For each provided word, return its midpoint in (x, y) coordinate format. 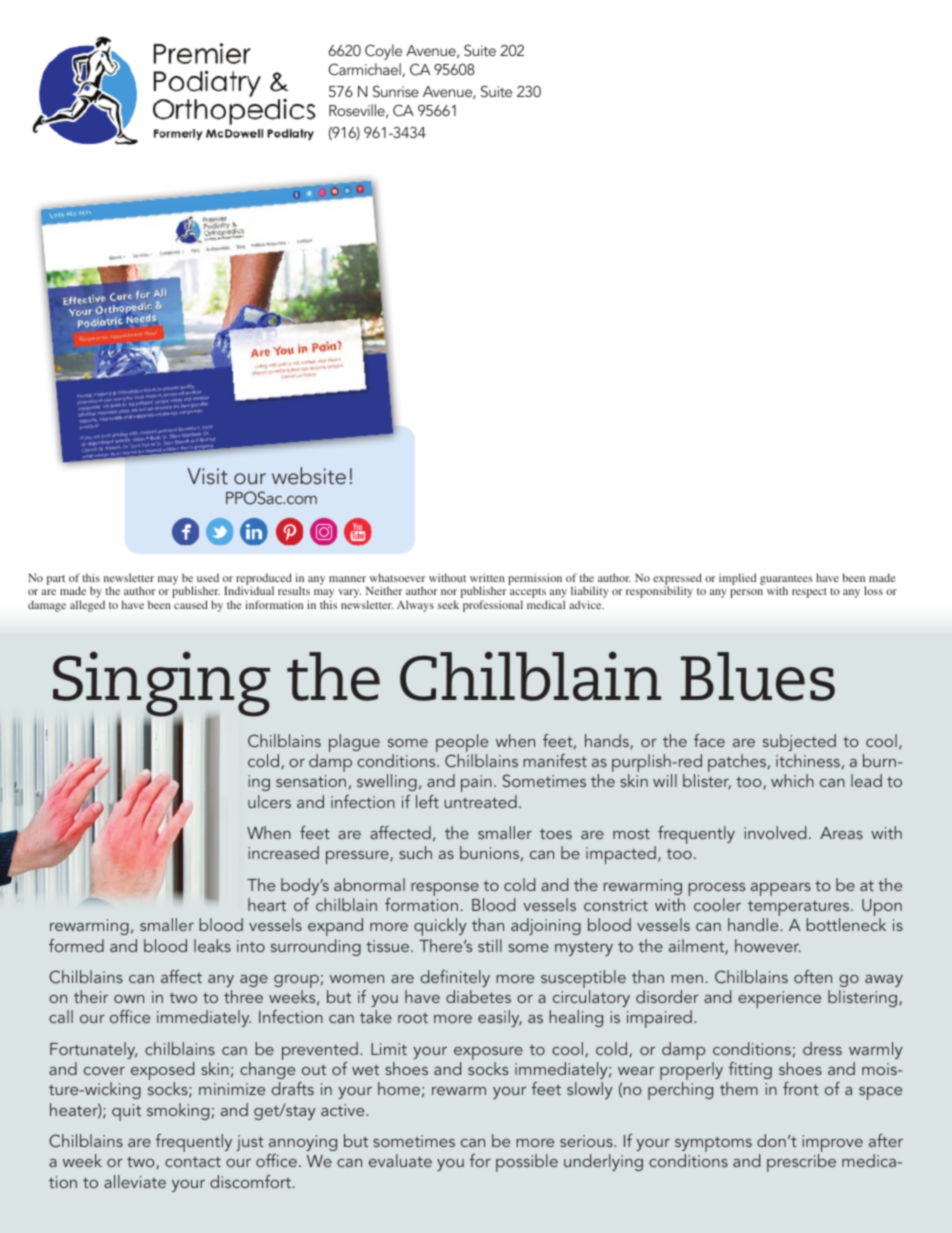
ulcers (269, 801)
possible (527, 1163)
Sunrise (396, 91)
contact (193, 1162)
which (792, 780)
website (309, 476)
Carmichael (365, 70)
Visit (207, 476)
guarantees (786, 581)
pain (476, 783)
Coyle (383, 52)
